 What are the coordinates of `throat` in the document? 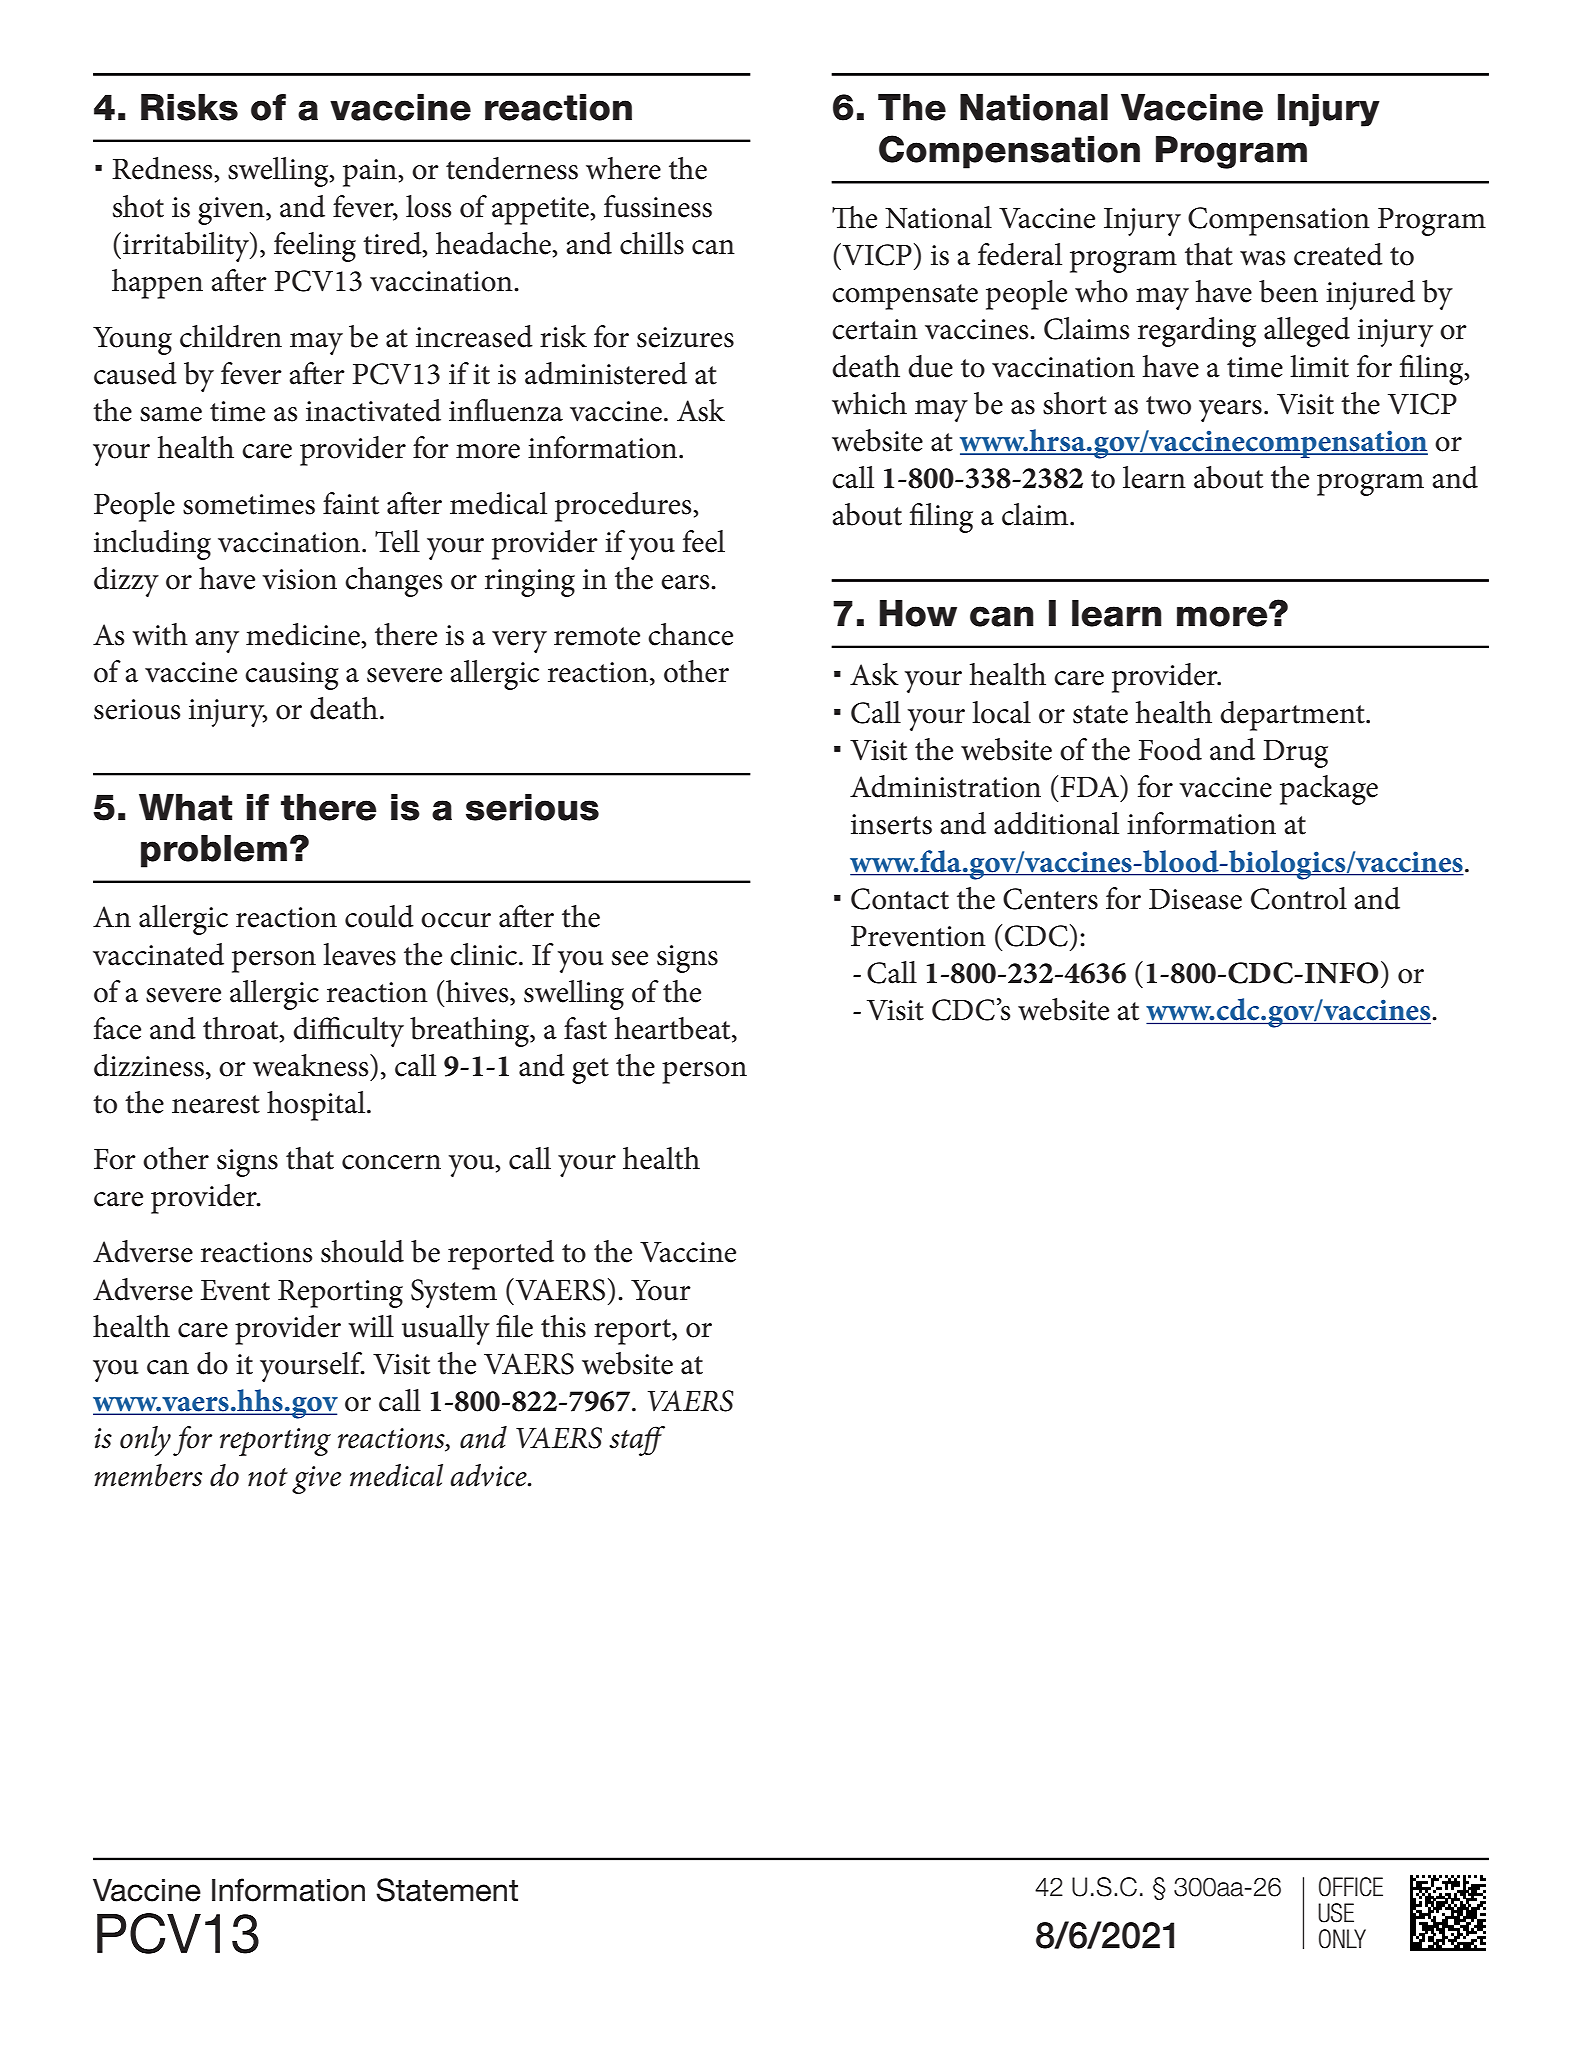 It's located at (242, 1029).
